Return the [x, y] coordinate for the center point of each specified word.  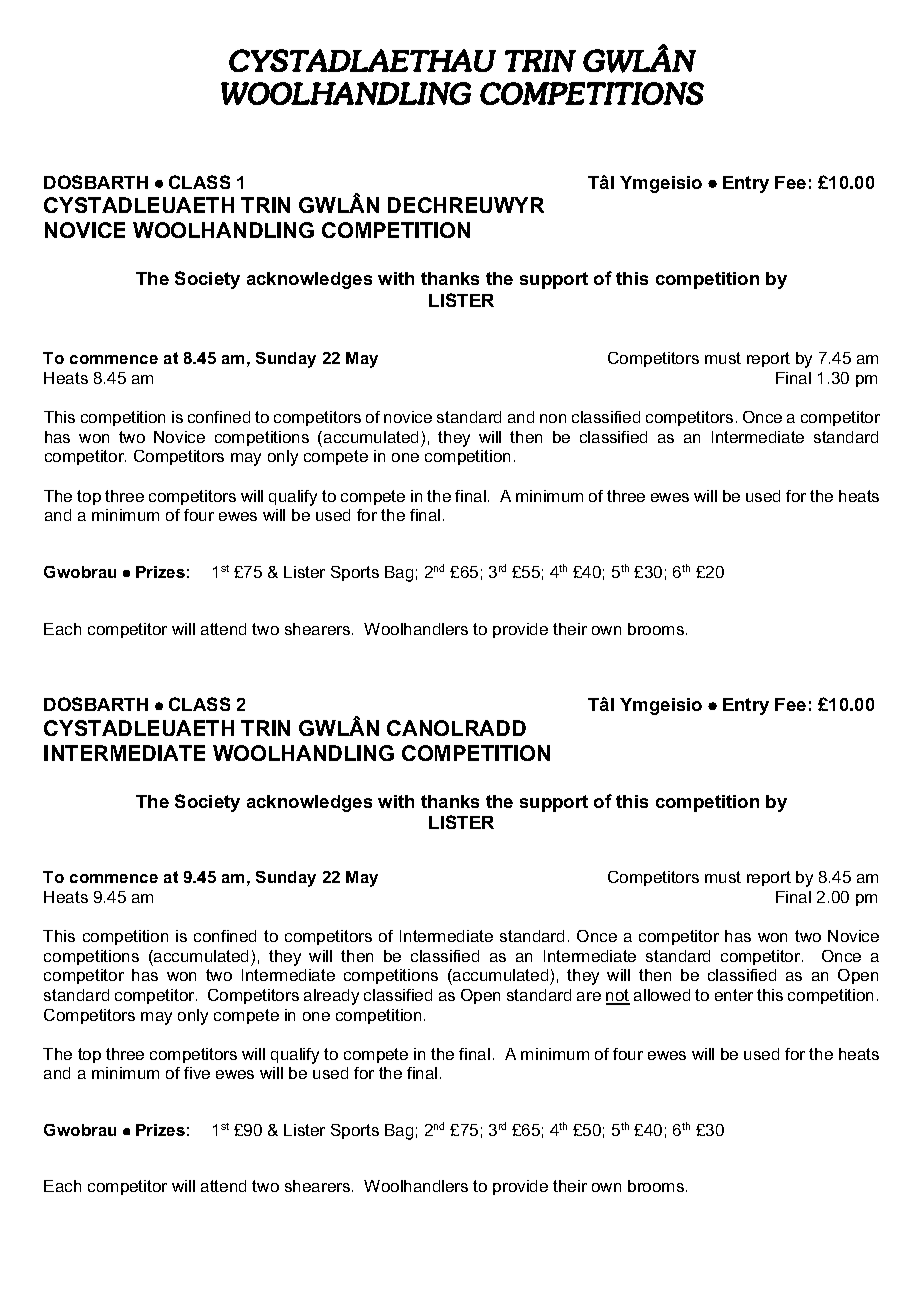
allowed [662, 995]
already [331, 997]
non [553, 418]
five [197, 1073]
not [618, 996]
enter [734, 995]
